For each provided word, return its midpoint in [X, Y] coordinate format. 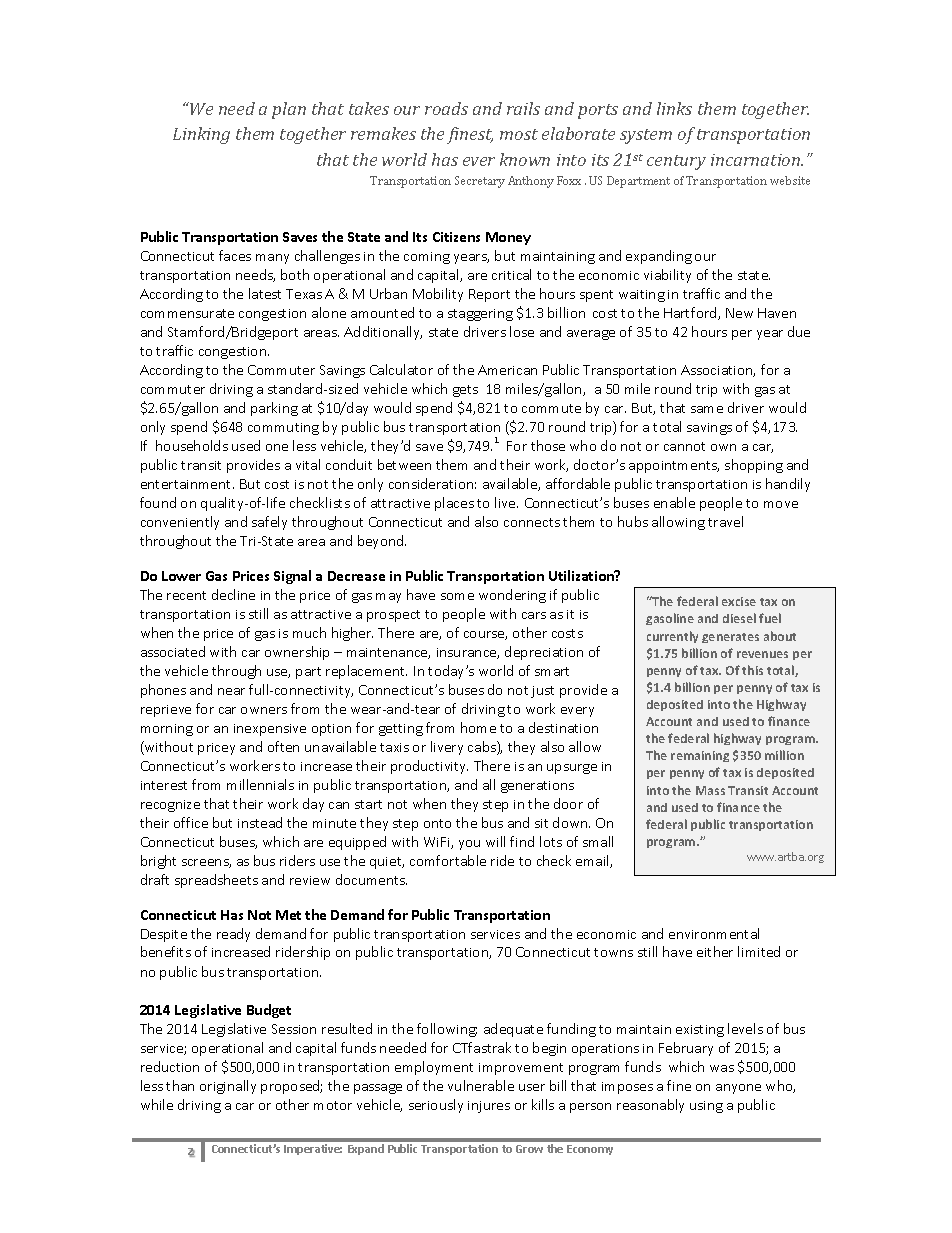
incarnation [757, 160]
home [478, 727]
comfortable [448, 860]
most [519, 134]
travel [725, 521]
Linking [201, 135]
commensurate [187, 313]
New [739, 313]
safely [269, 523]
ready [233, 935]
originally [228, 1087]
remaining [700, 756]
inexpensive [270, 730]
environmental [714, 933]
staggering [480, 315]
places [454, 504]
